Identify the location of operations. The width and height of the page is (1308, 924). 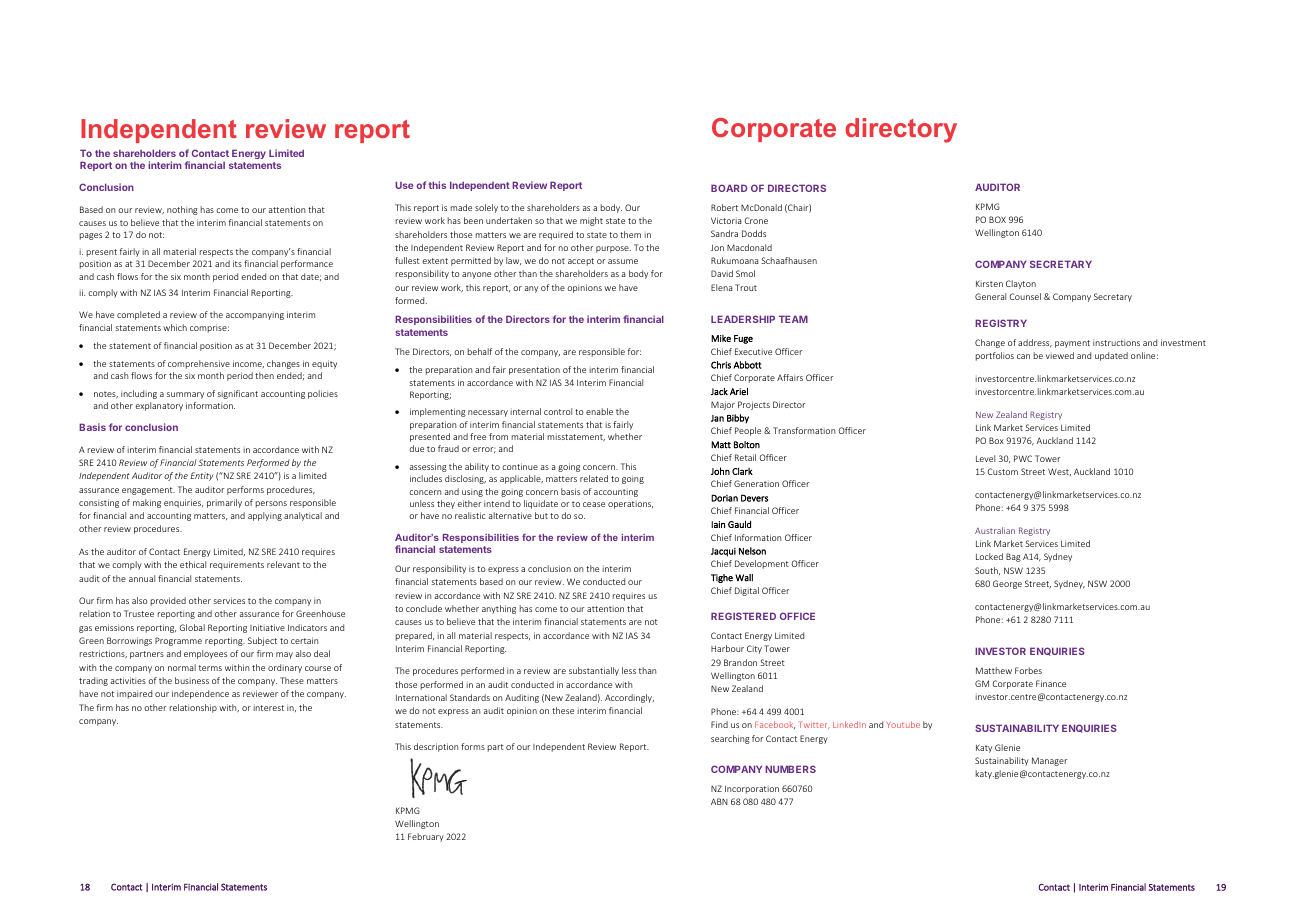
(630, 505).
